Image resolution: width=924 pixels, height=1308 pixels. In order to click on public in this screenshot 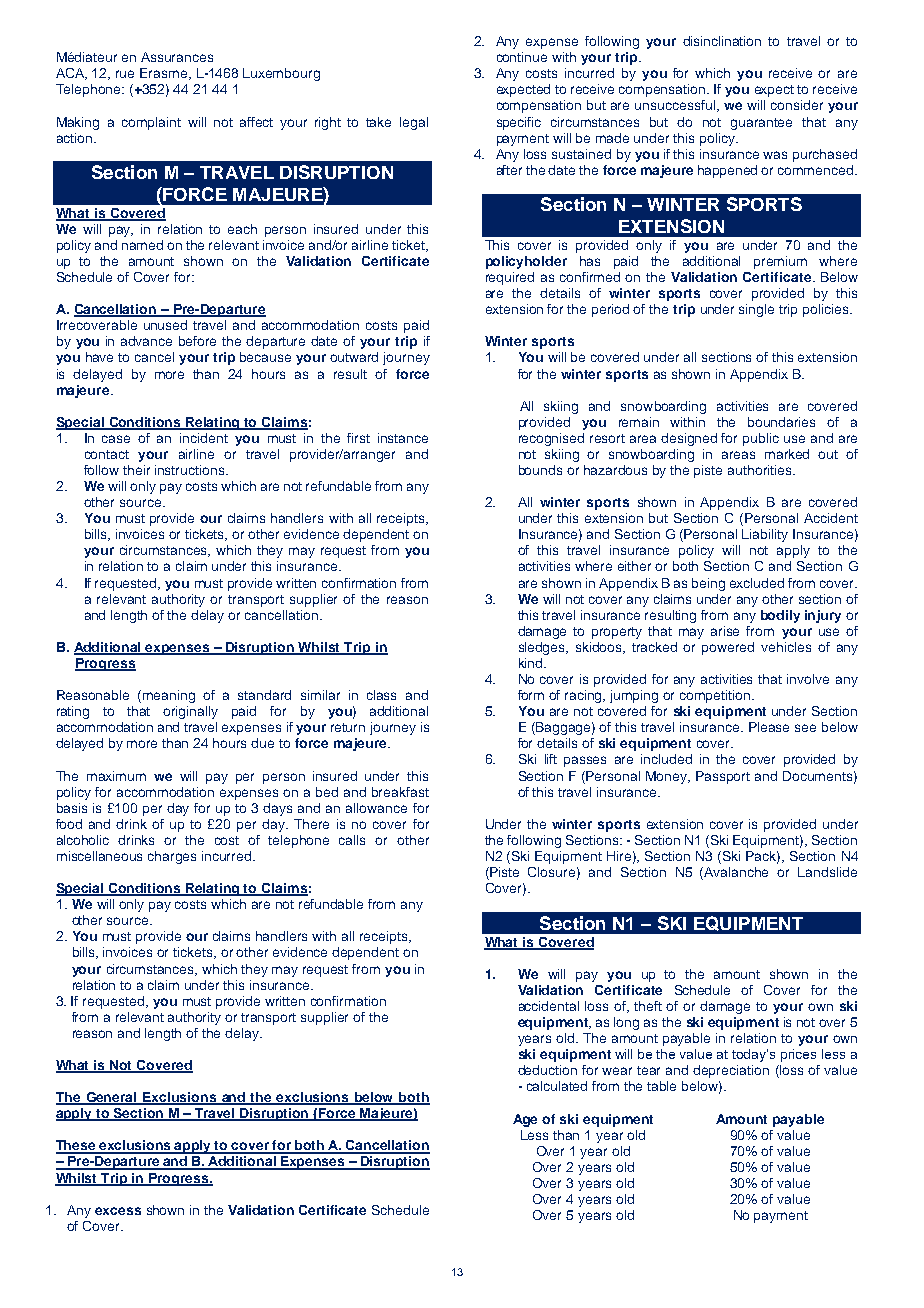, I will do `click(761, 439)`.
